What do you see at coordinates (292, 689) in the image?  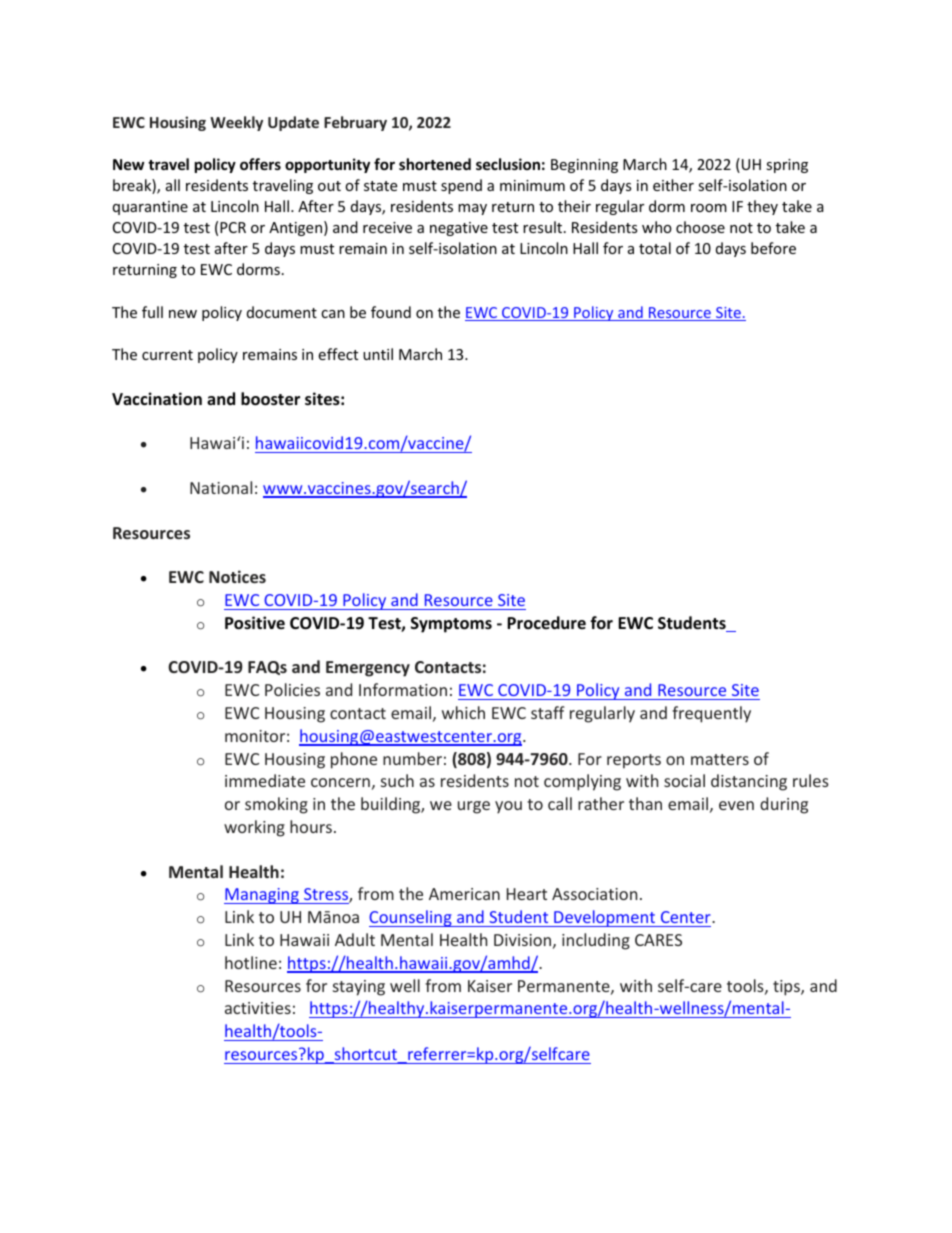 I see `Policies` at bounding box center [292, 689].
